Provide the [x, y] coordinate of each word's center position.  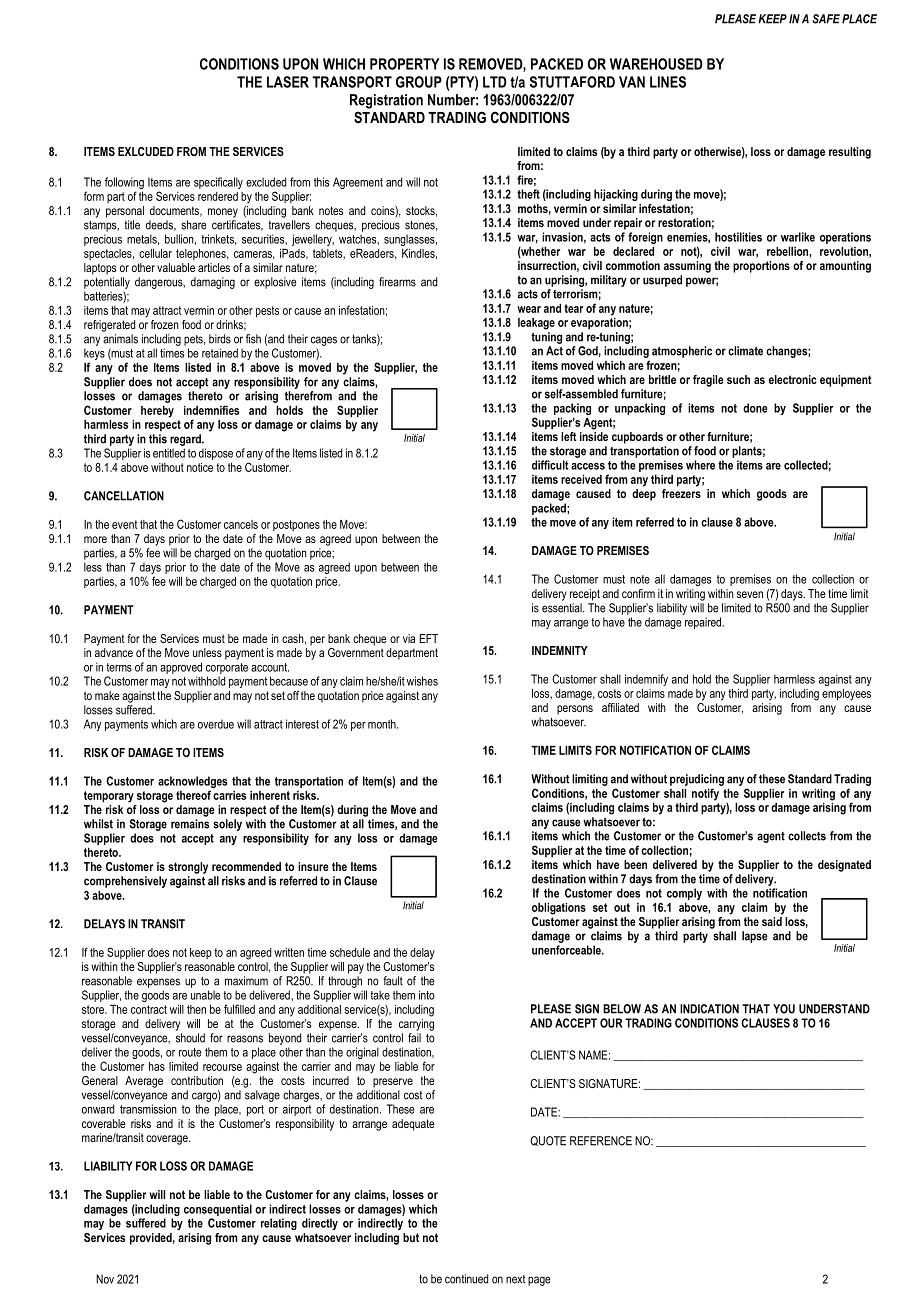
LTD [495, 82]
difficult [550, 465]
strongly [188, 868]
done [755, 408]
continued [466, 1279]
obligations [559, 909]
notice [200, 467]
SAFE [826, 19]
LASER [288, 82]
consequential [218, 1210]
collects [807, 836]
